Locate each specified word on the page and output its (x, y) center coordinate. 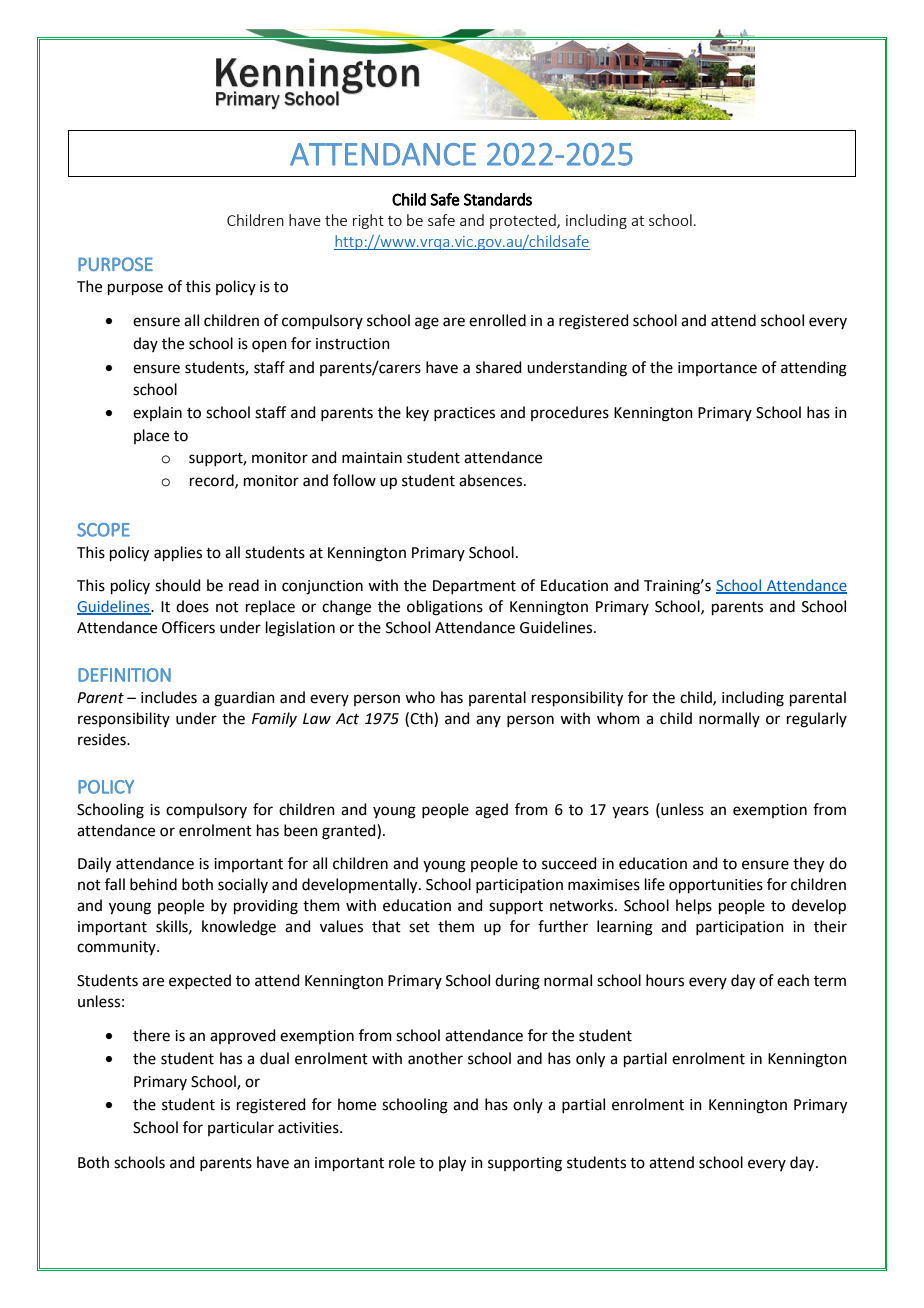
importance (717, 369)
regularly (817, 720)
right (368, 221)
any (488, 721)
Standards (498, 199)
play (452, 1164)
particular (241, 1128)
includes (169, 697)
